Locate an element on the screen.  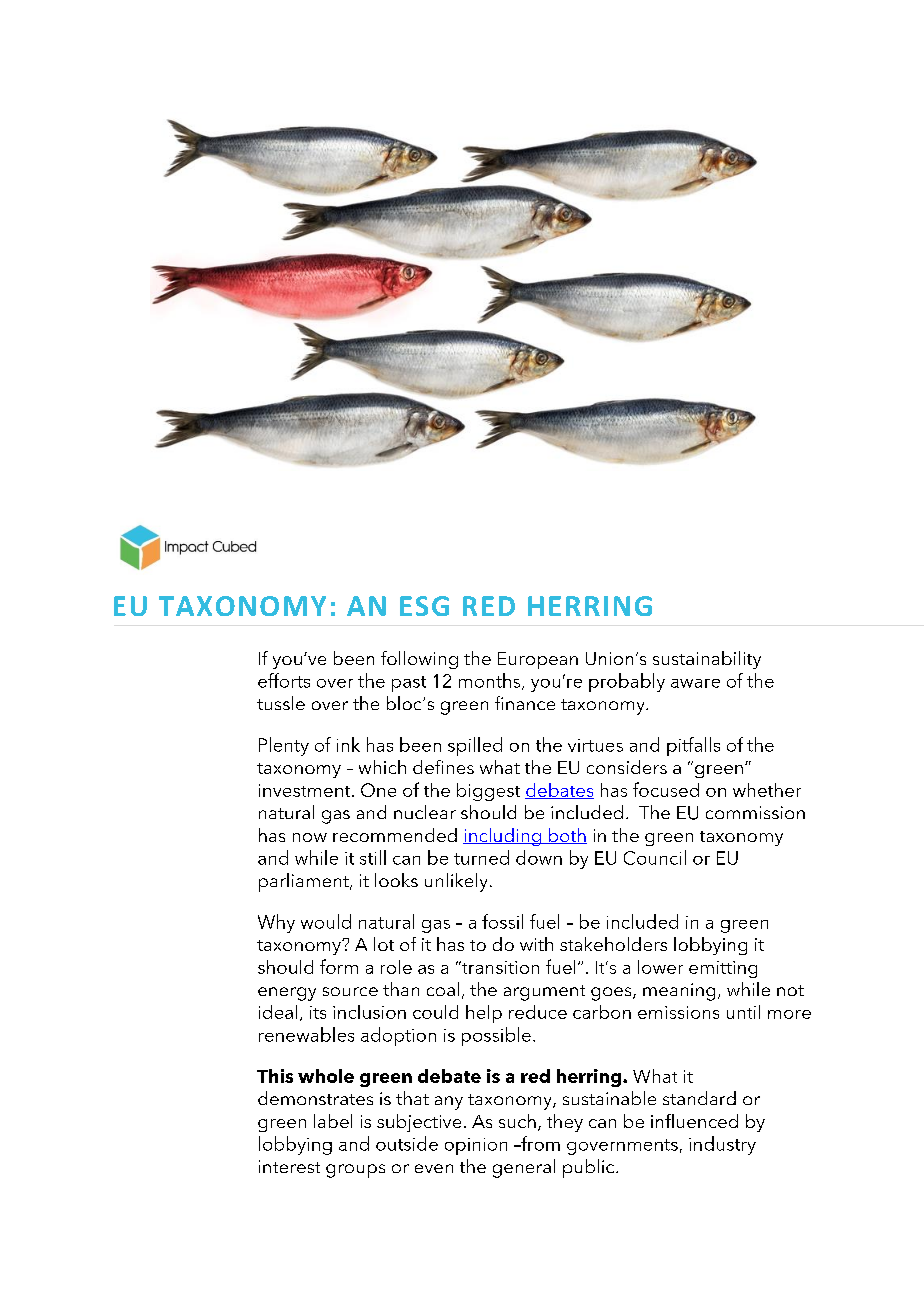
ESG is located at coordinates (424, 606).
